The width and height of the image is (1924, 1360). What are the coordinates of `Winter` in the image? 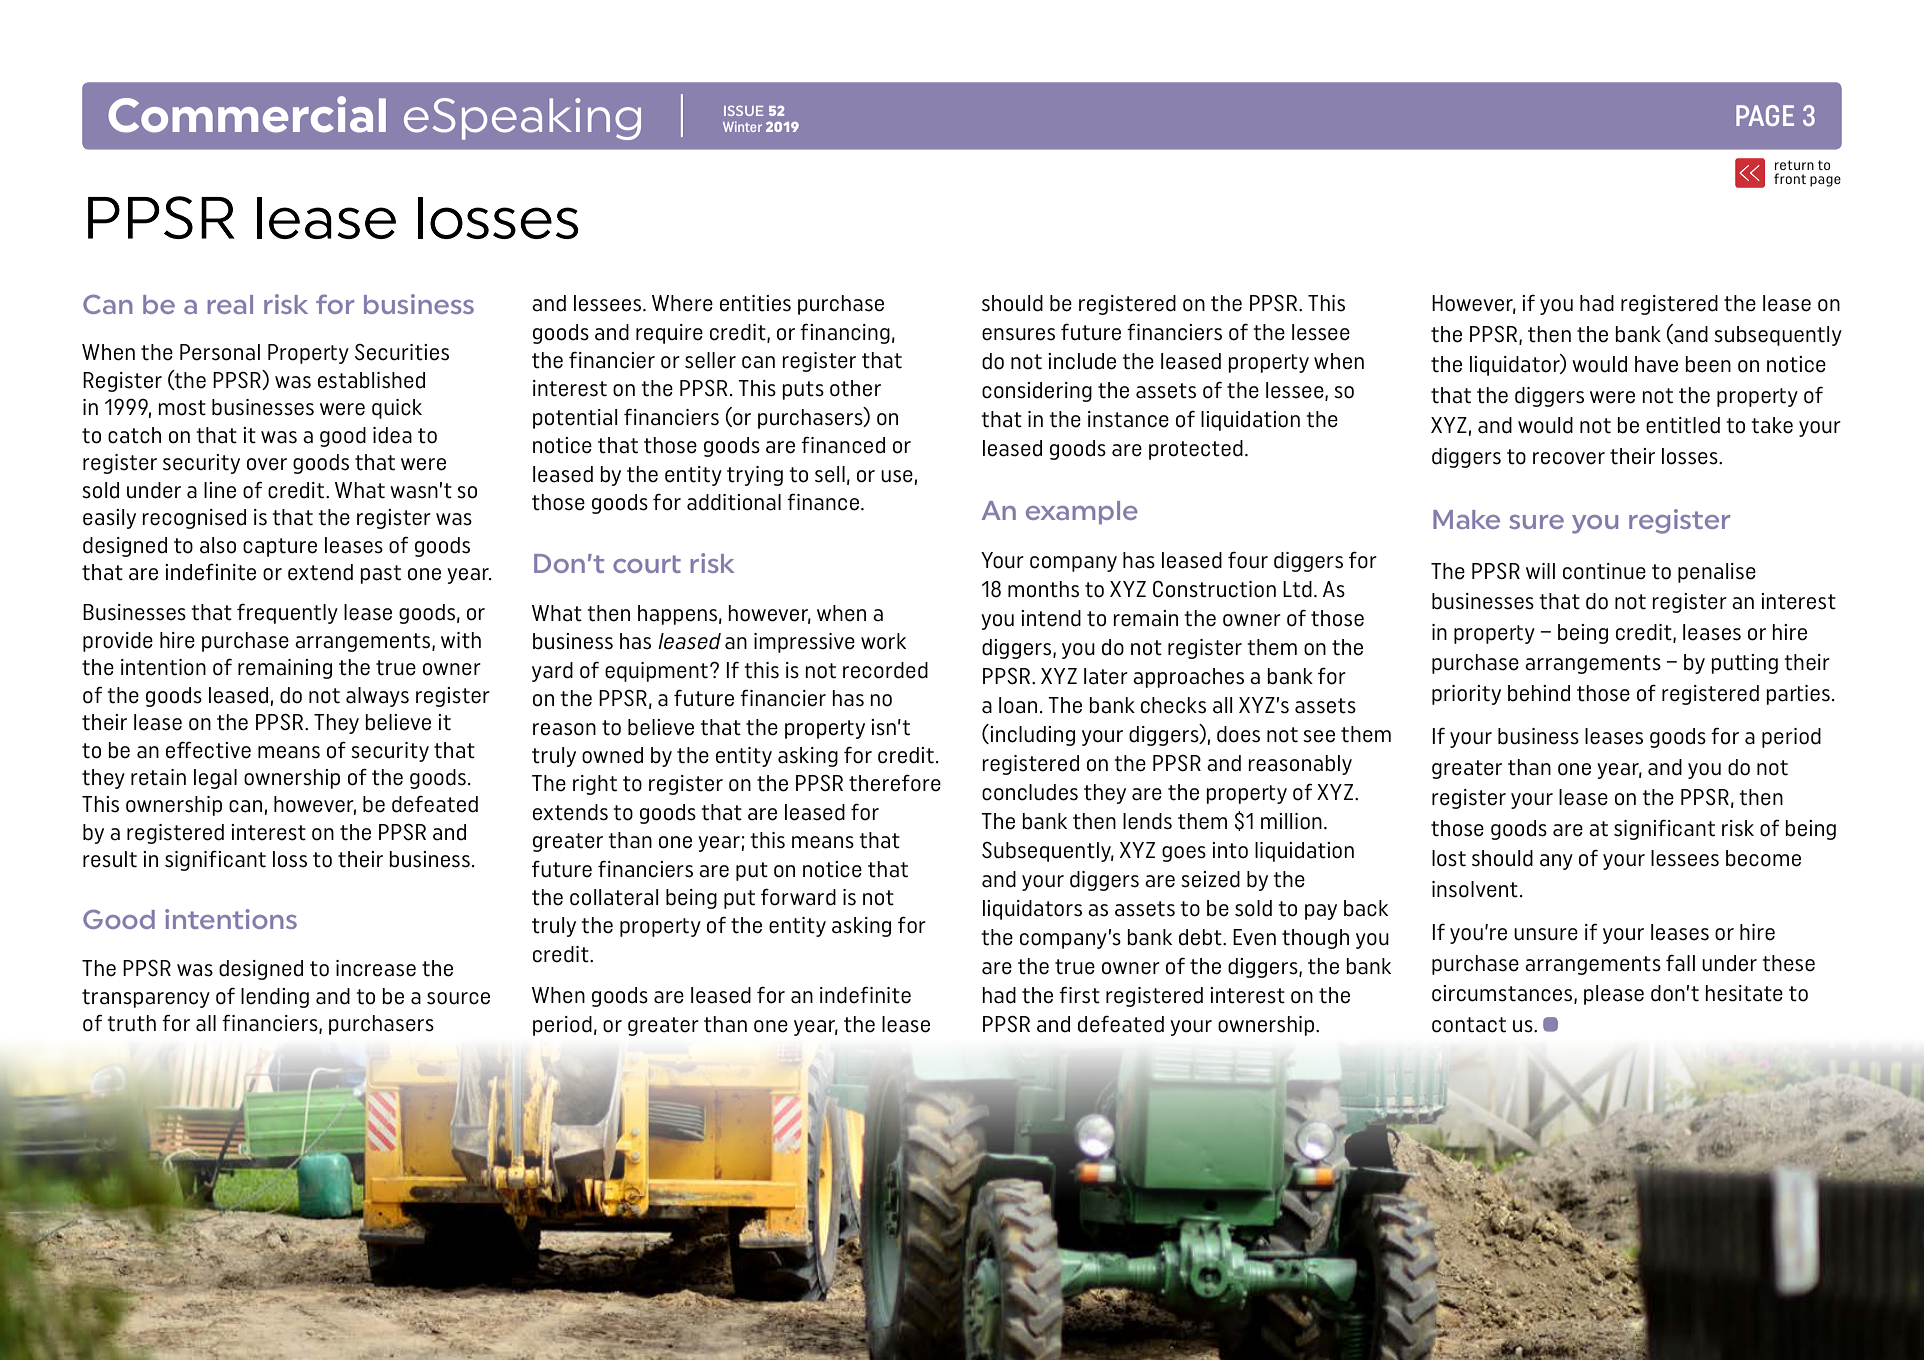 It's located at (742, 126).
